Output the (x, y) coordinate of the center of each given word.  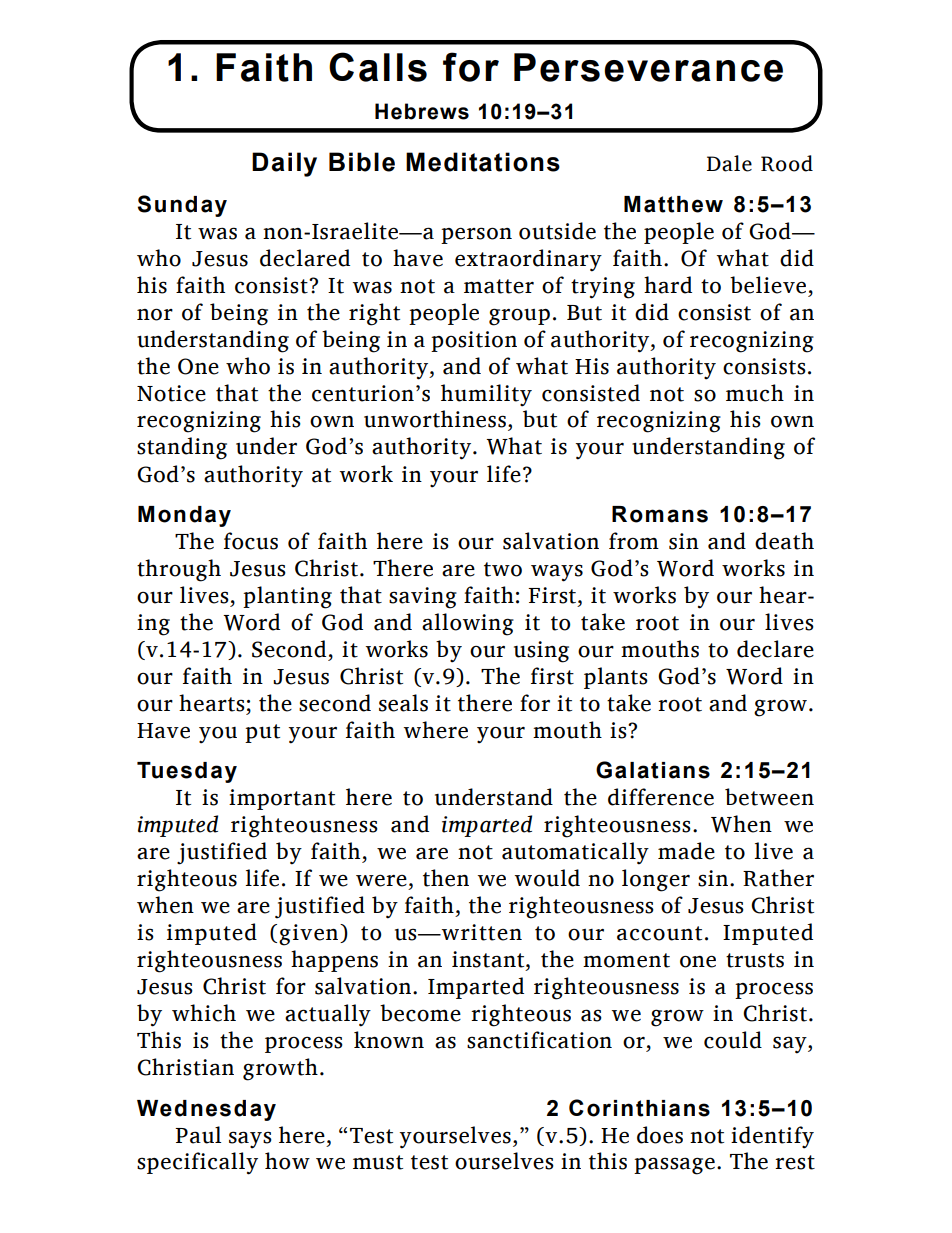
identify (772, 1137)
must (378, 1162)
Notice (171, 393)
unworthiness (435, 419)
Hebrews (422, 111)
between (769, 797)
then (446, 878)
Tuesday (187, 772)
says (250, 1140)
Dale (729, 163)
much (755, 393)
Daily (284, 164)
